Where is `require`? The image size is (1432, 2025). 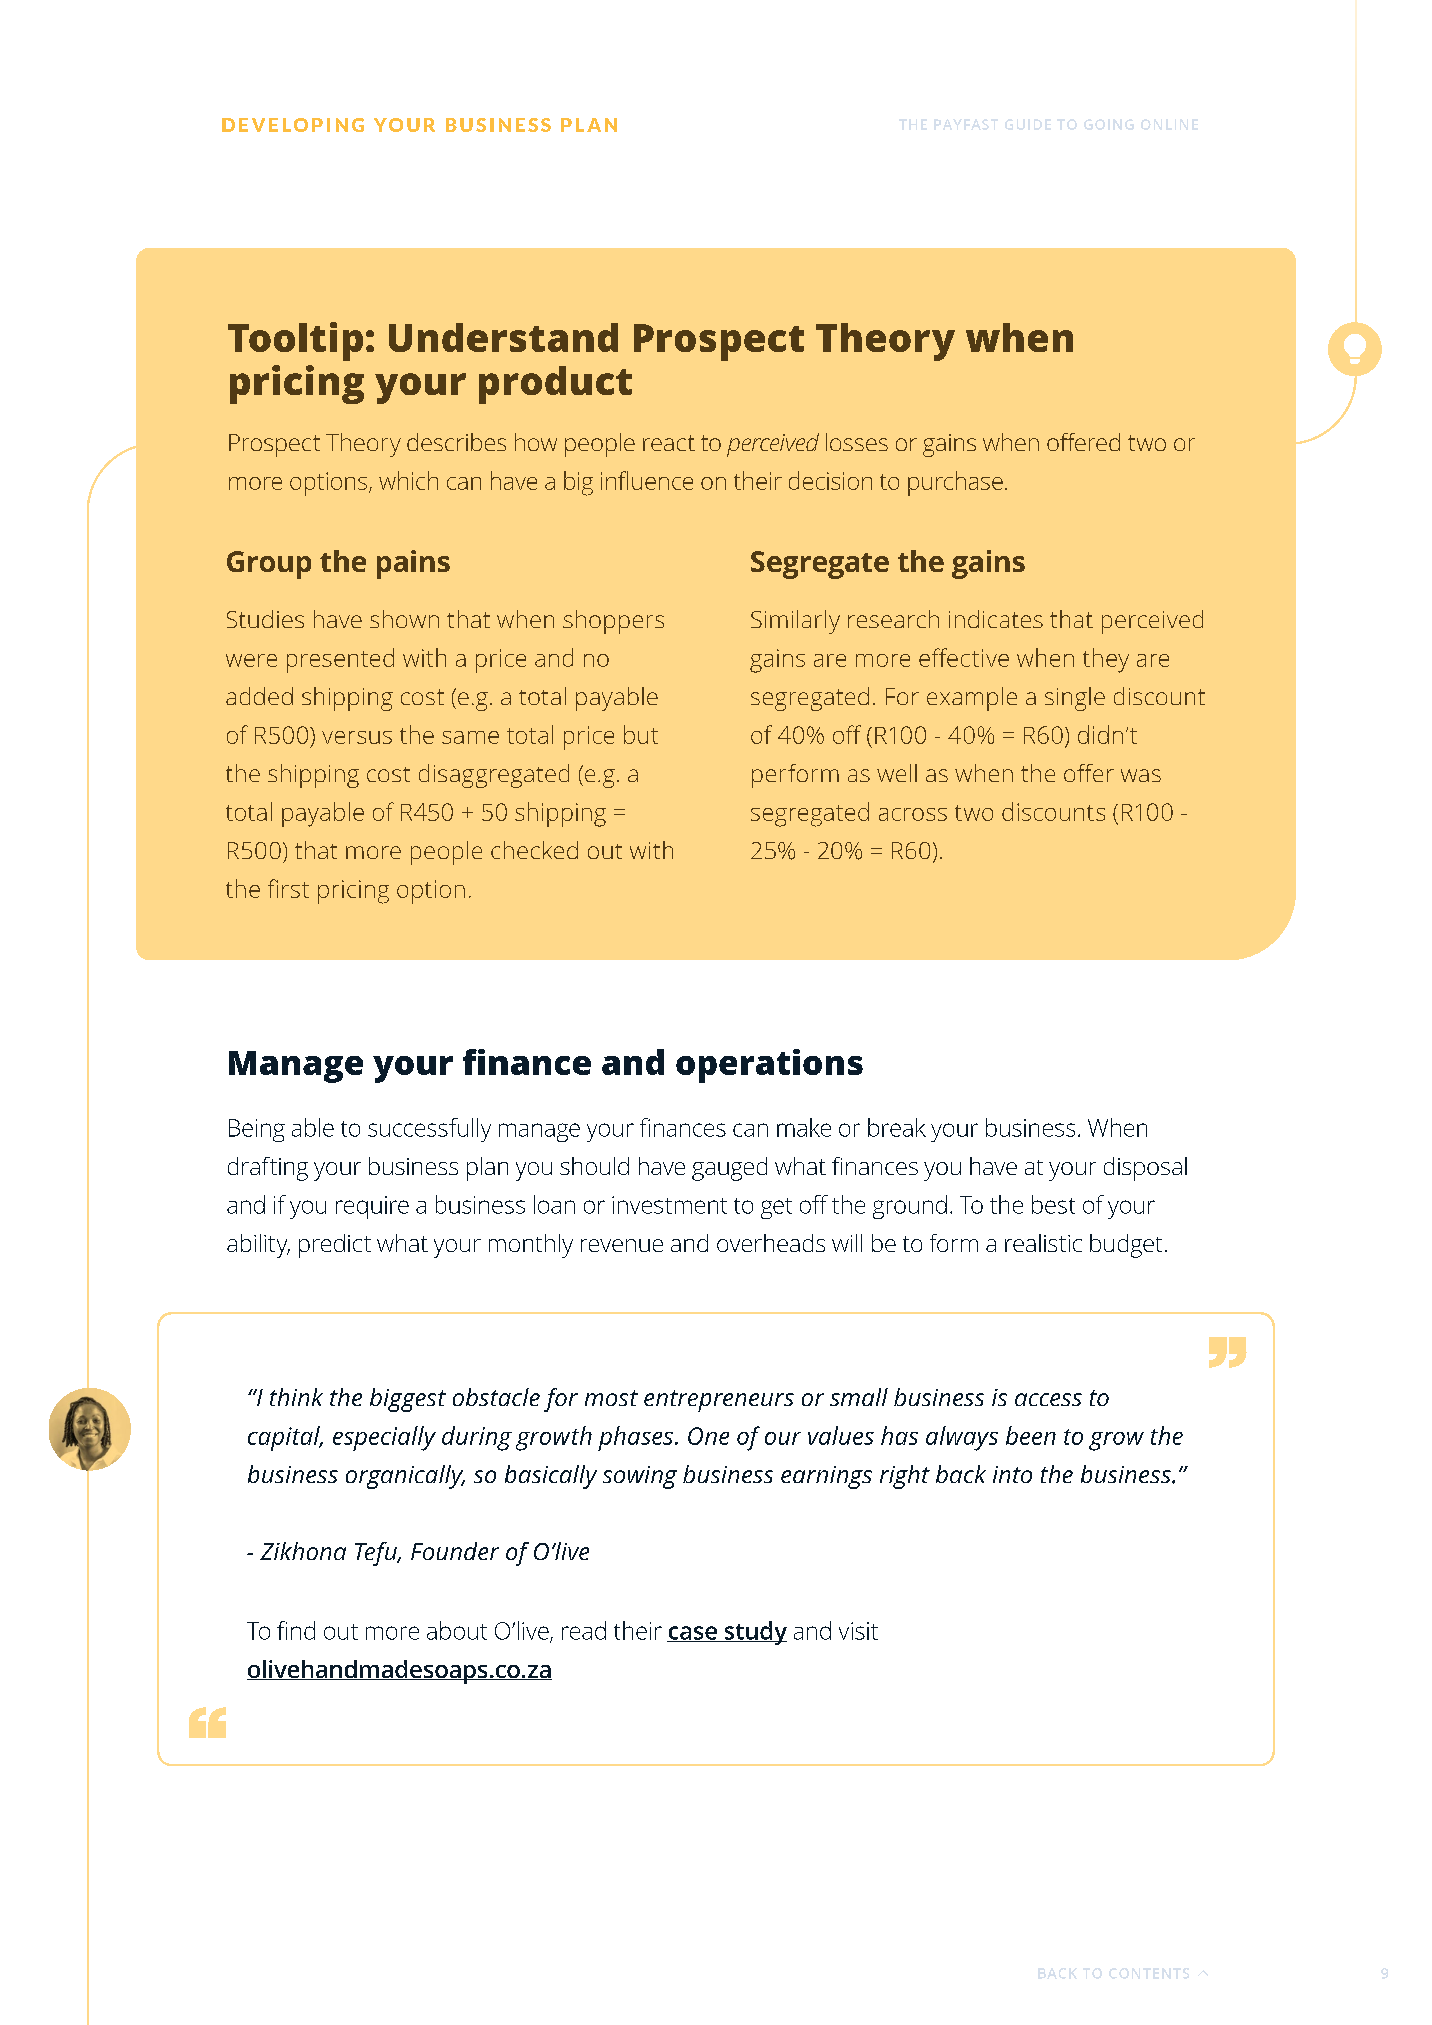 require is located at coordinates (372, 1207).
